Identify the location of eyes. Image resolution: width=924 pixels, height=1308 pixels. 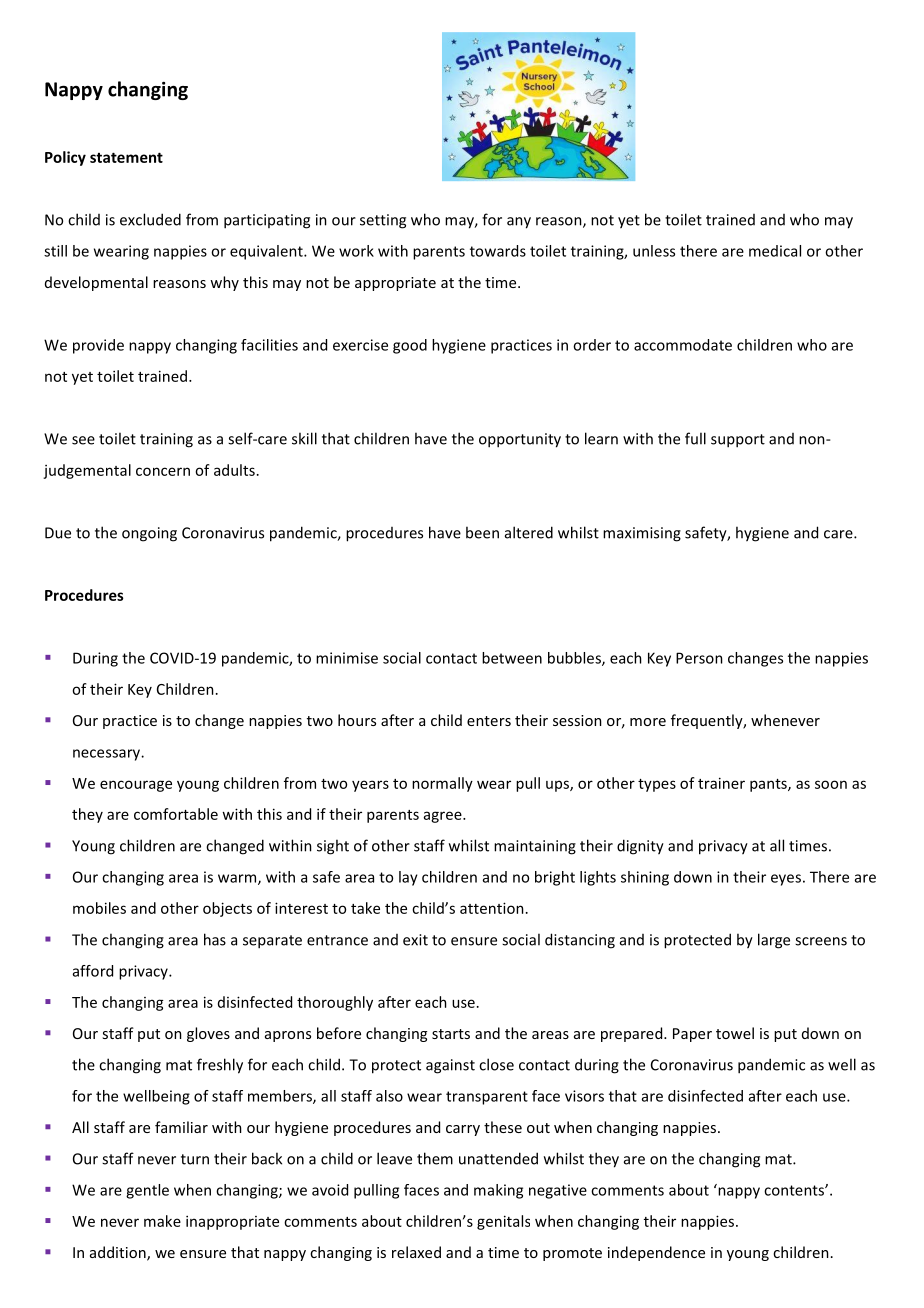
(786, 880).
